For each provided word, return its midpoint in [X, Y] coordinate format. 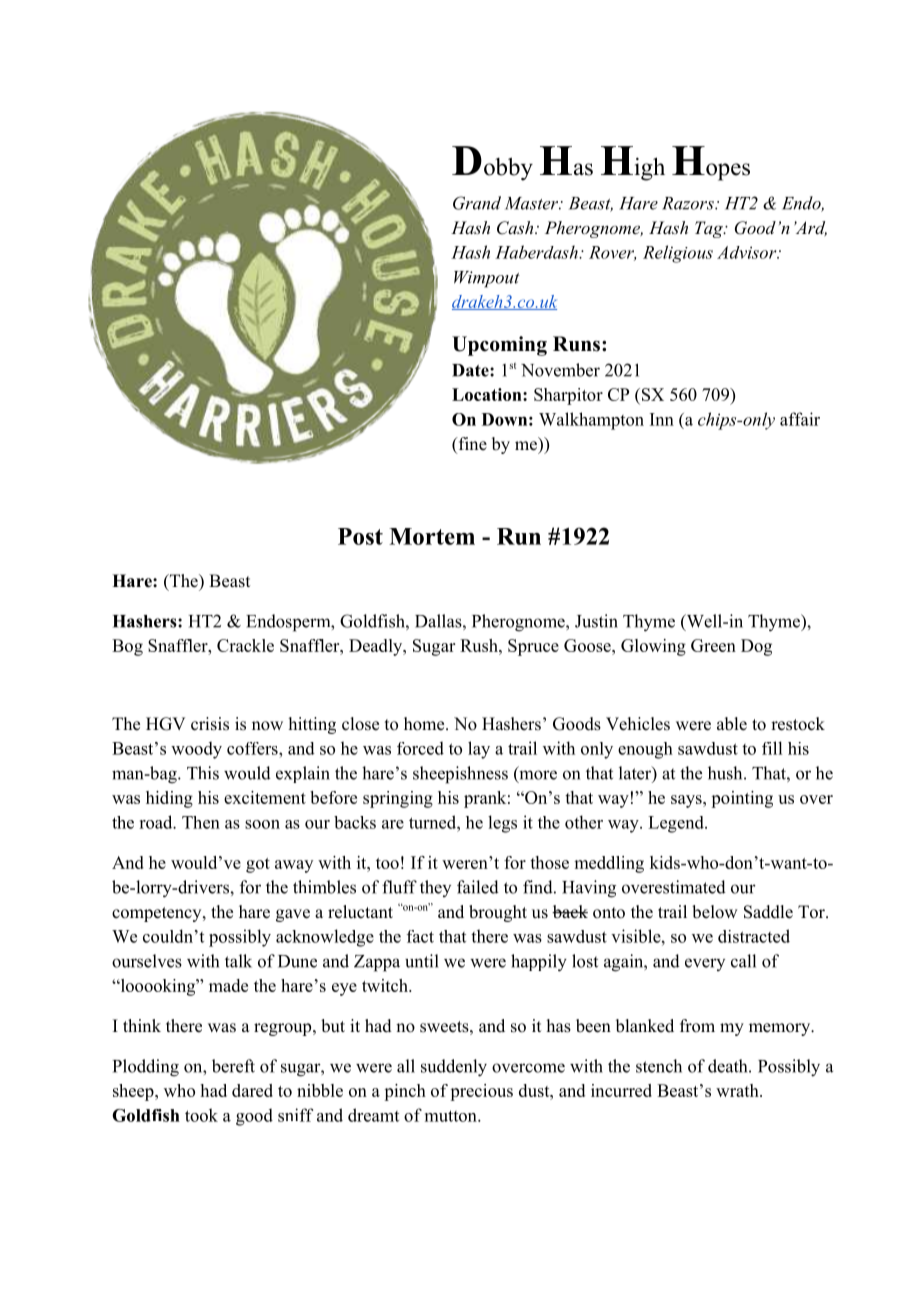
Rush [480, 645]
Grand [477, 203]
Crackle [245, 645]
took [201, 1115]
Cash [516, 228]
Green [713, 645]
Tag [710, 229]
